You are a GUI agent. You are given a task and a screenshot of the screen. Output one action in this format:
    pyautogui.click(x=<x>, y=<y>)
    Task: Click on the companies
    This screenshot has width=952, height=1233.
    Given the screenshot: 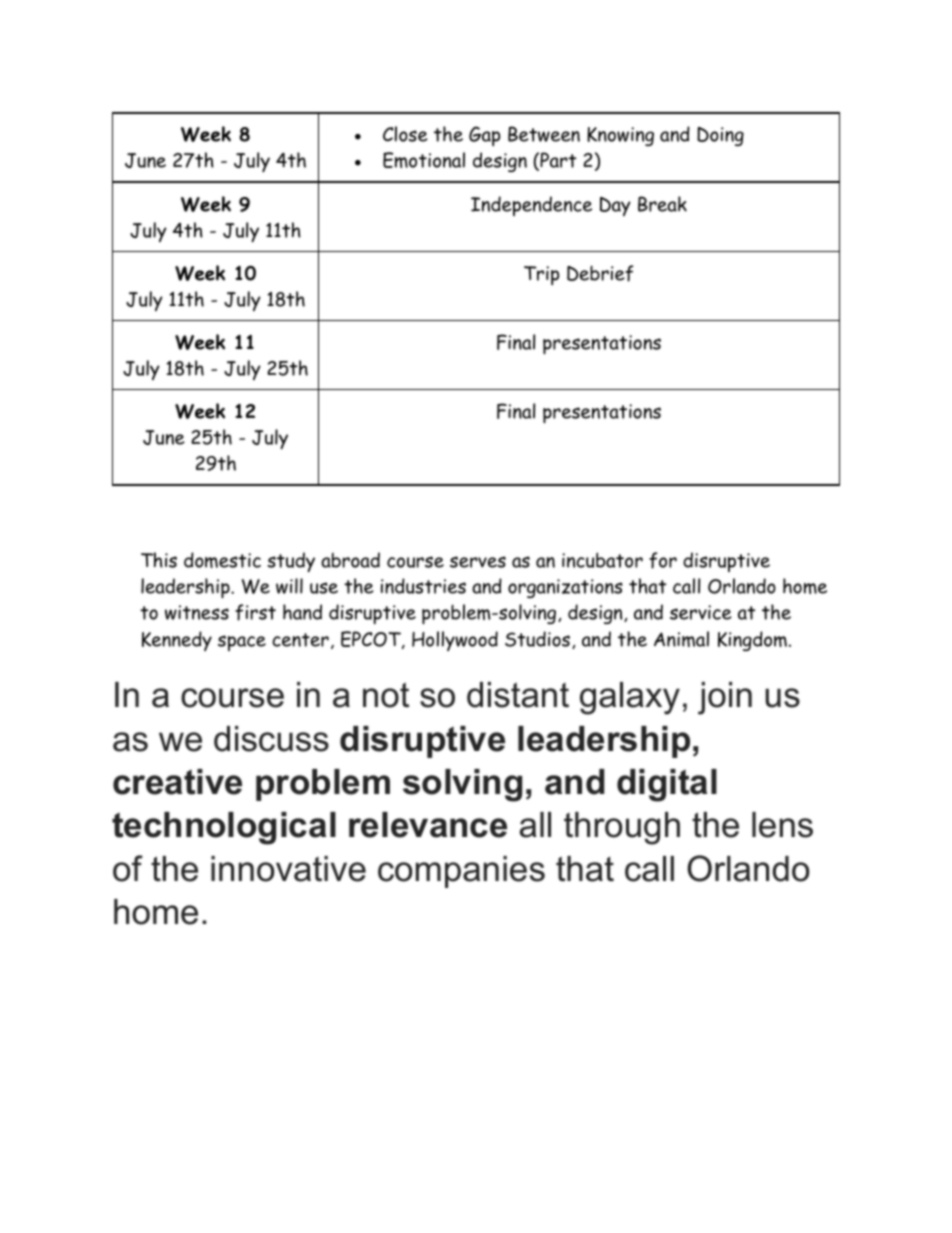 What is the action you would take?
    pyautogui.click(x=461, y=872)
